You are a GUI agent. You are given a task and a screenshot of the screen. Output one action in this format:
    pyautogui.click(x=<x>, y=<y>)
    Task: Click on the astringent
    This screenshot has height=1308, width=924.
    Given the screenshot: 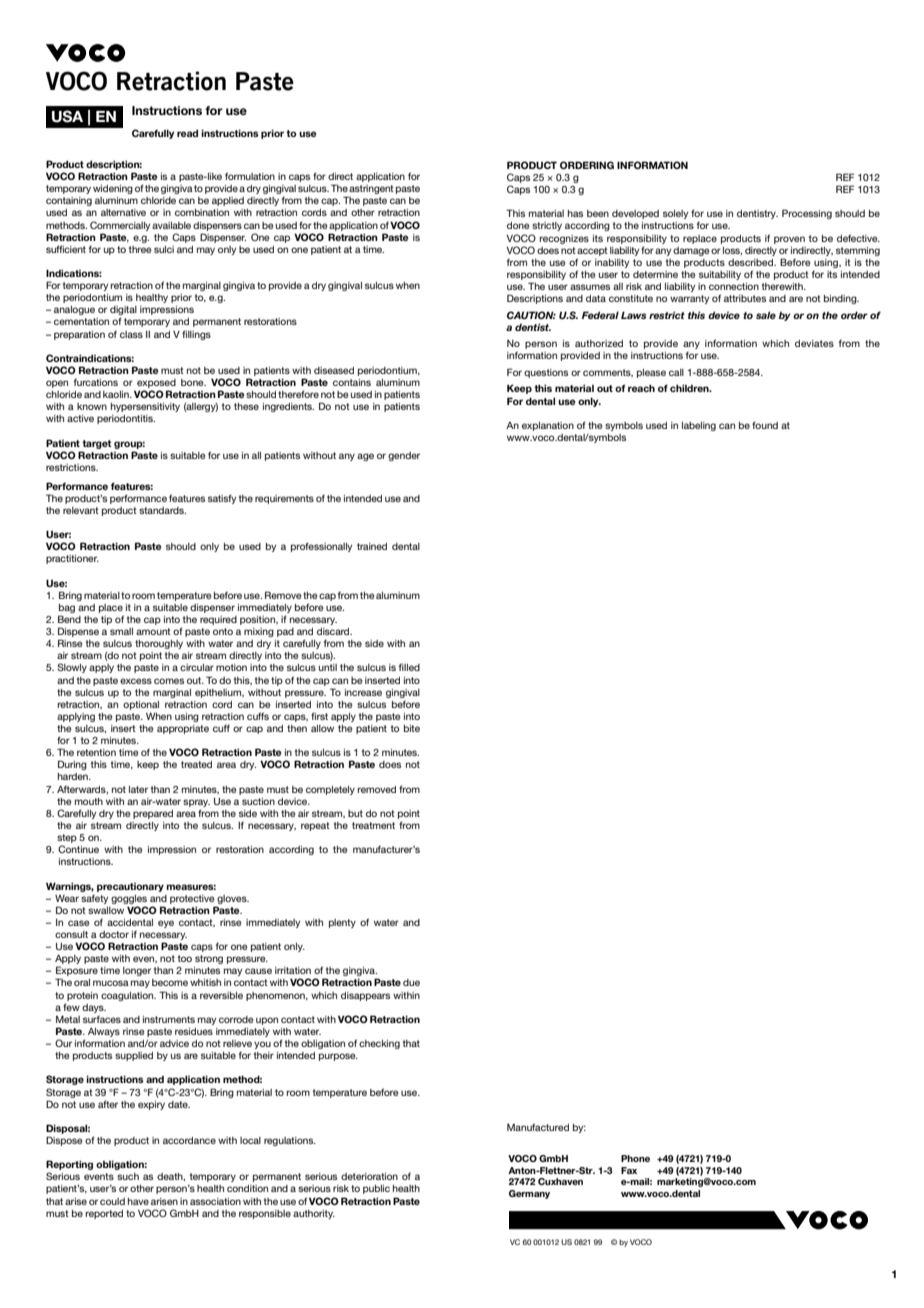 What is the action you would take?
    pyautogui.click(x=371, y=191)
